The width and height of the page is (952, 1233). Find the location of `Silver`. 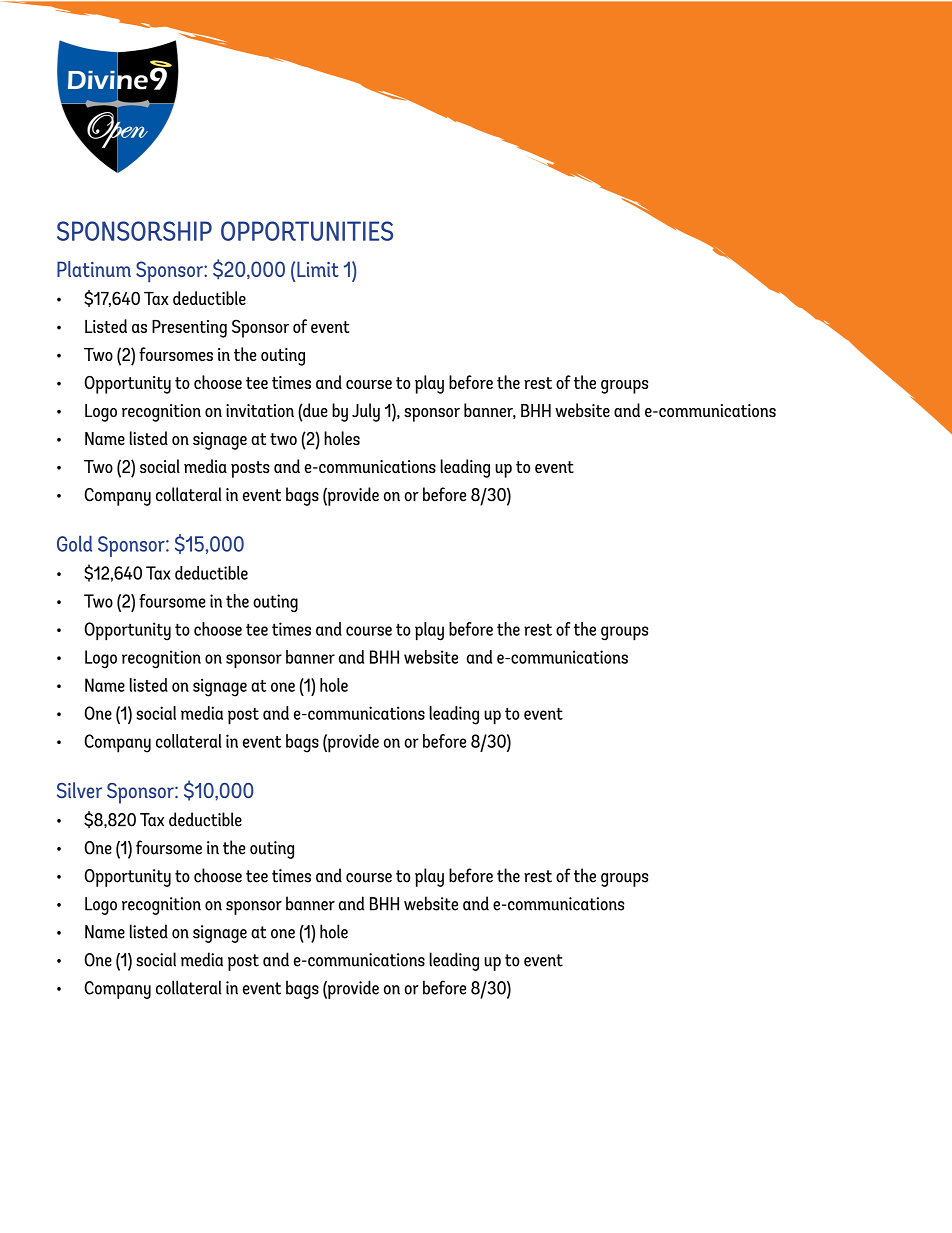

Silver is located at coordinates (79, 790).
